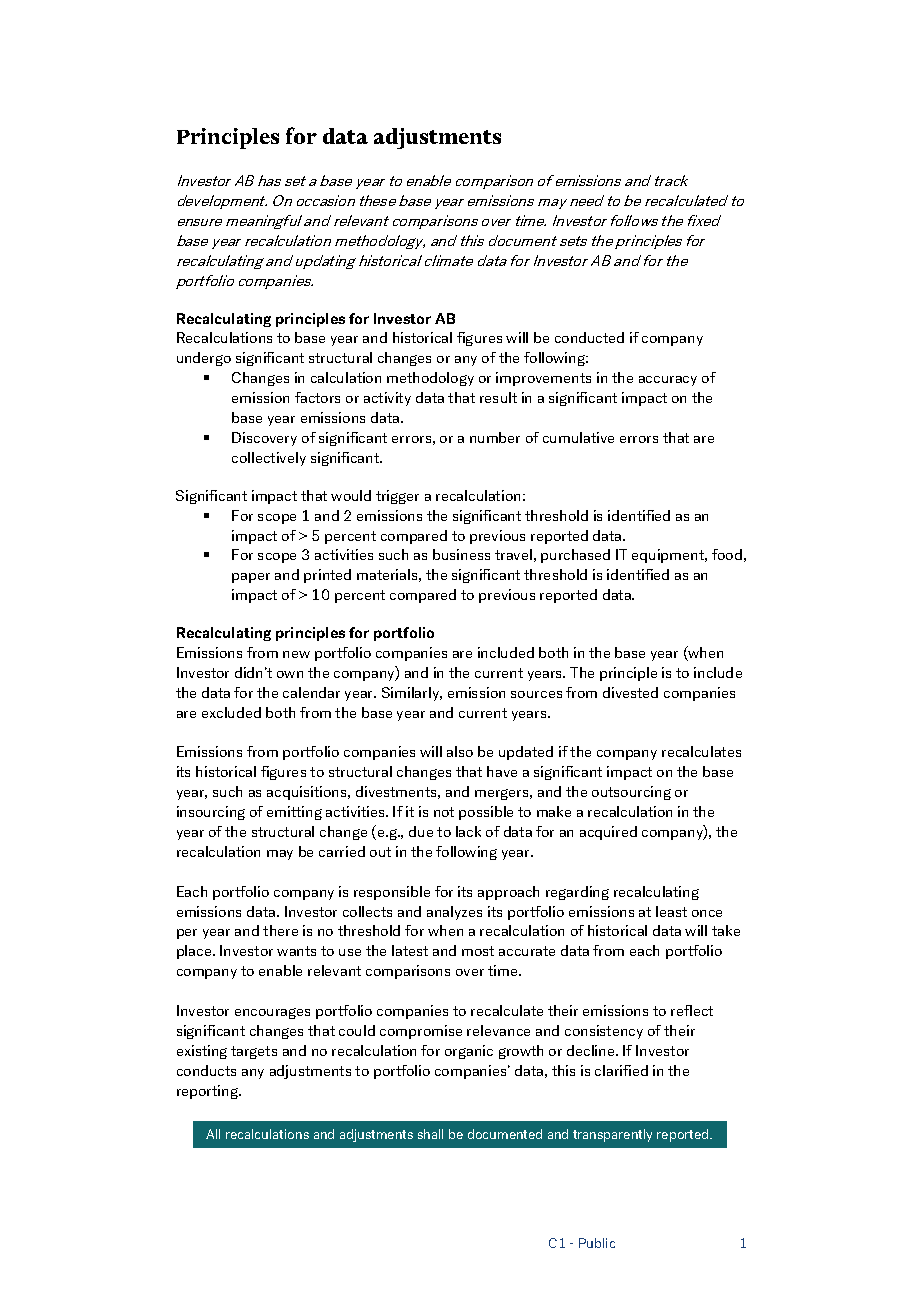  What do you see at coordinates (461, 554) in the page?
I see `business` at bounding box center [461, 554].
